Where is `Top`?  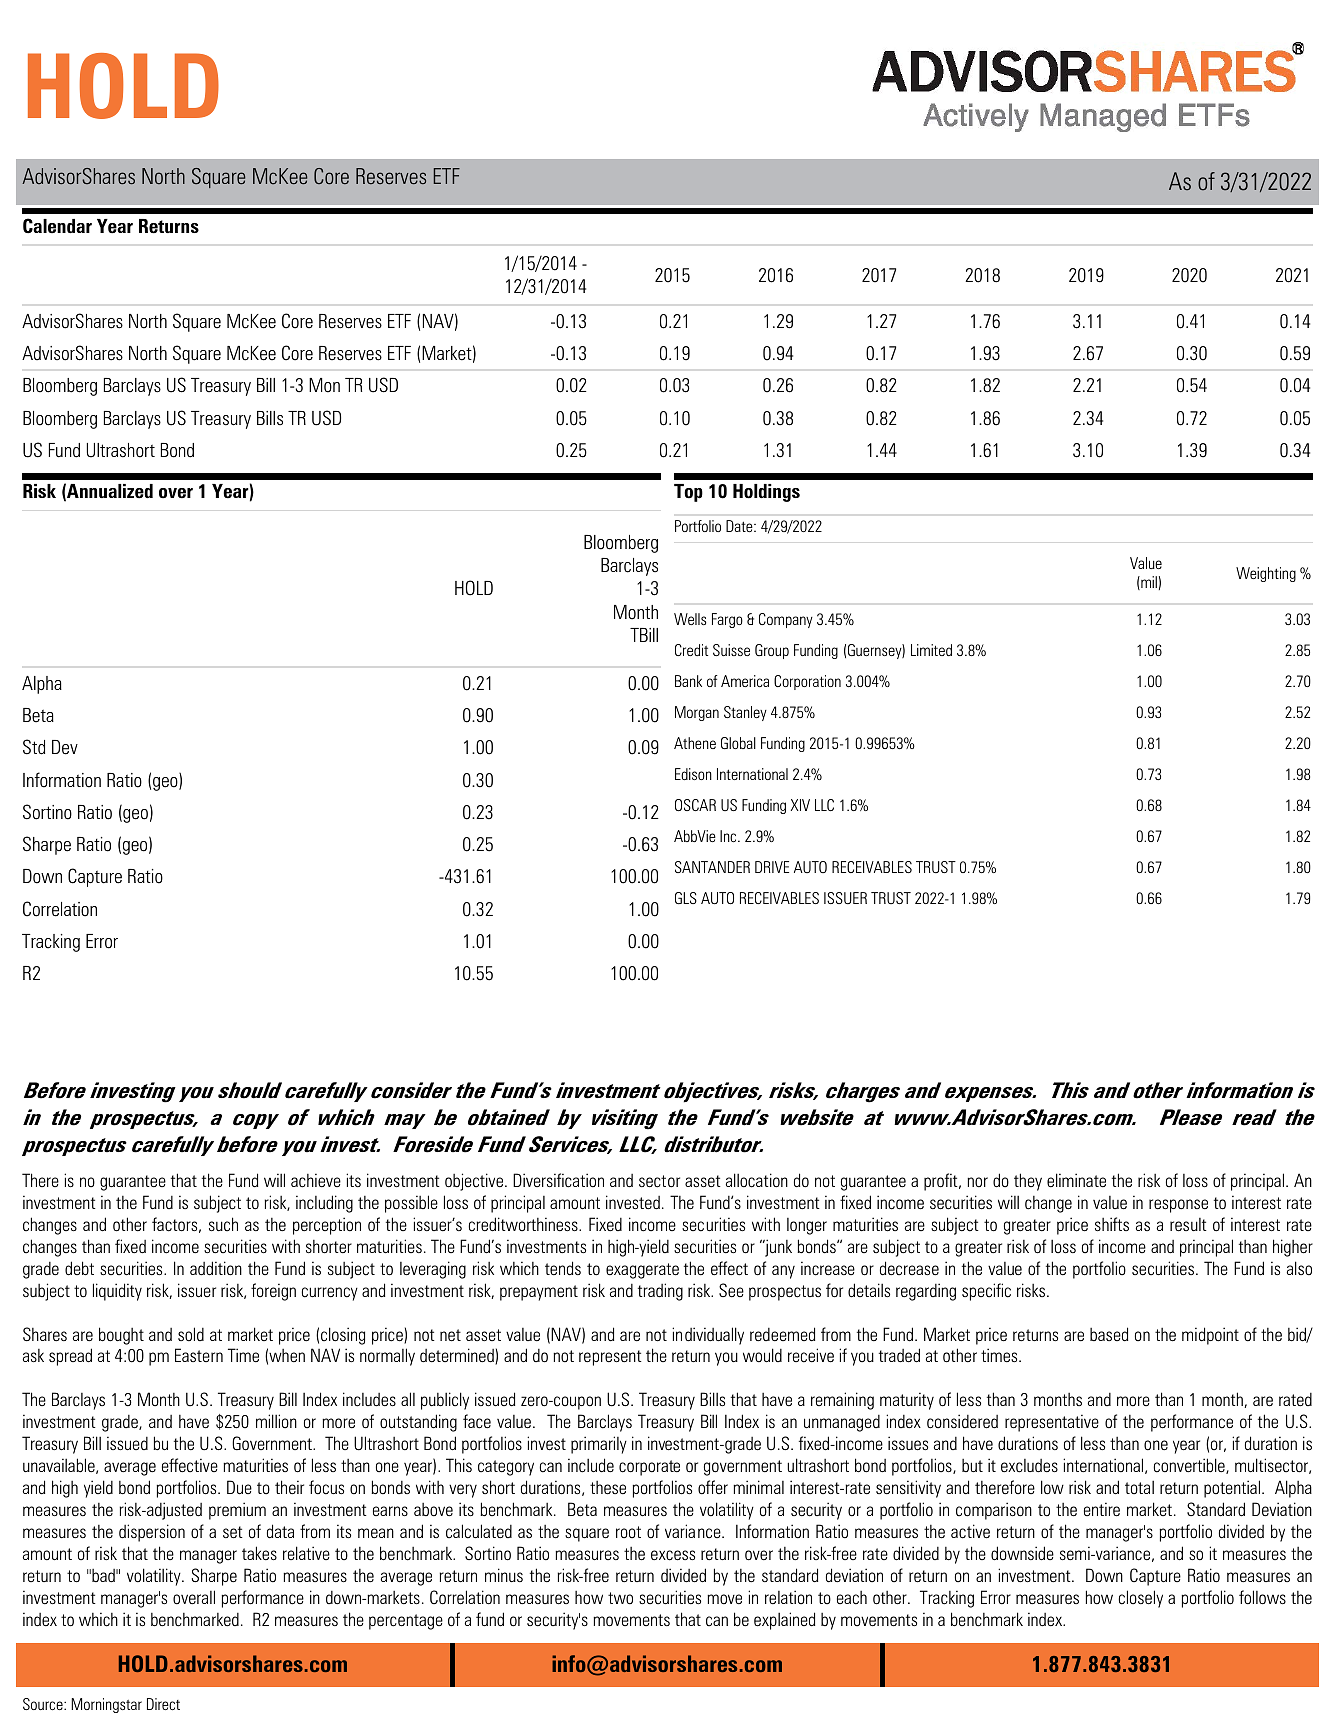
Top is located at coordinates (688, 493).
